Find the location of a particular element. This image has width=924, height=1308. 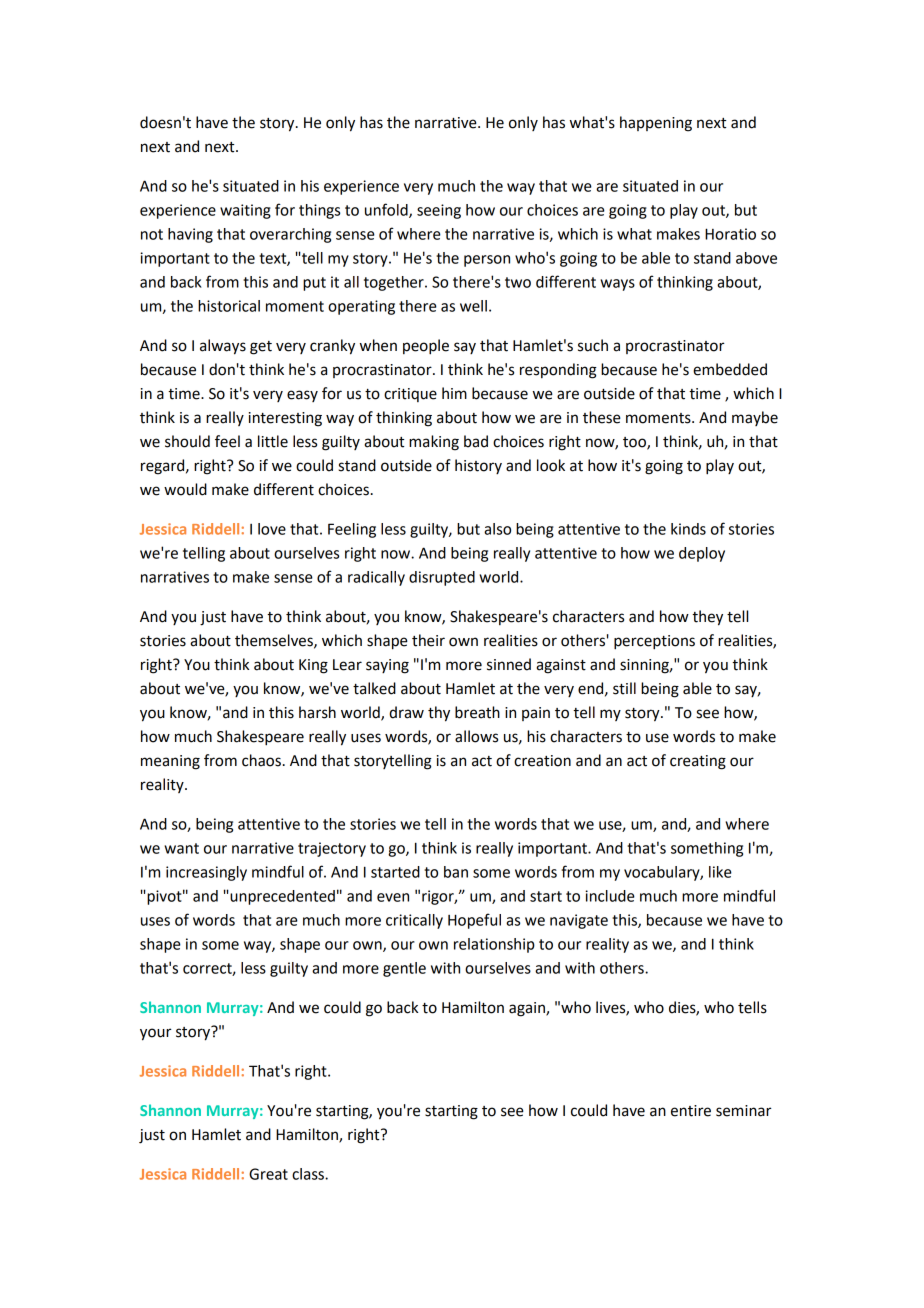

happening is located at coordinates (656, 124).
